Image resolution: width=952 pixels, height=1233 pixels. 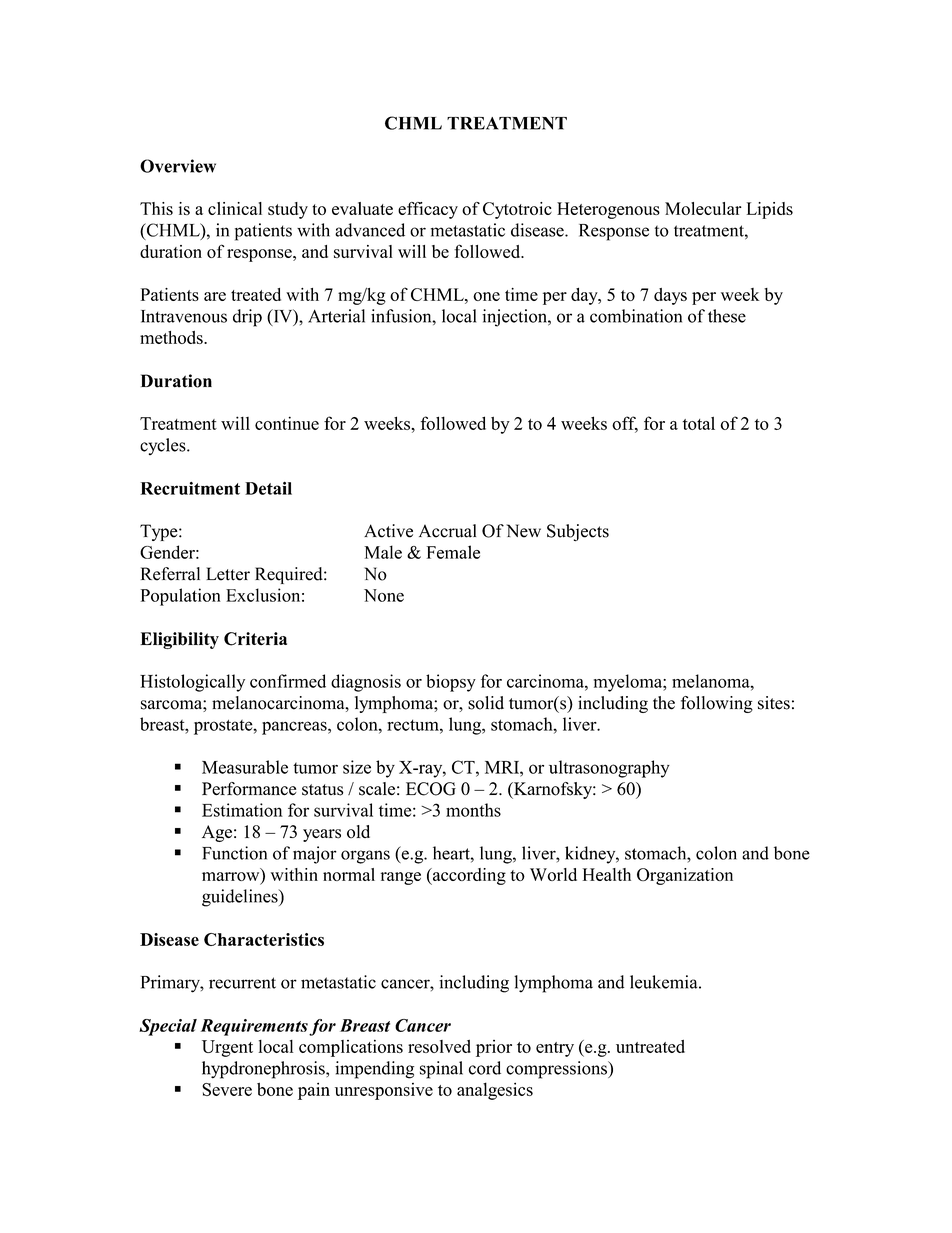 What do you see at coordinates (234, 853) in the screenshot?
I see `Function` at bounding box center [234, 853].
